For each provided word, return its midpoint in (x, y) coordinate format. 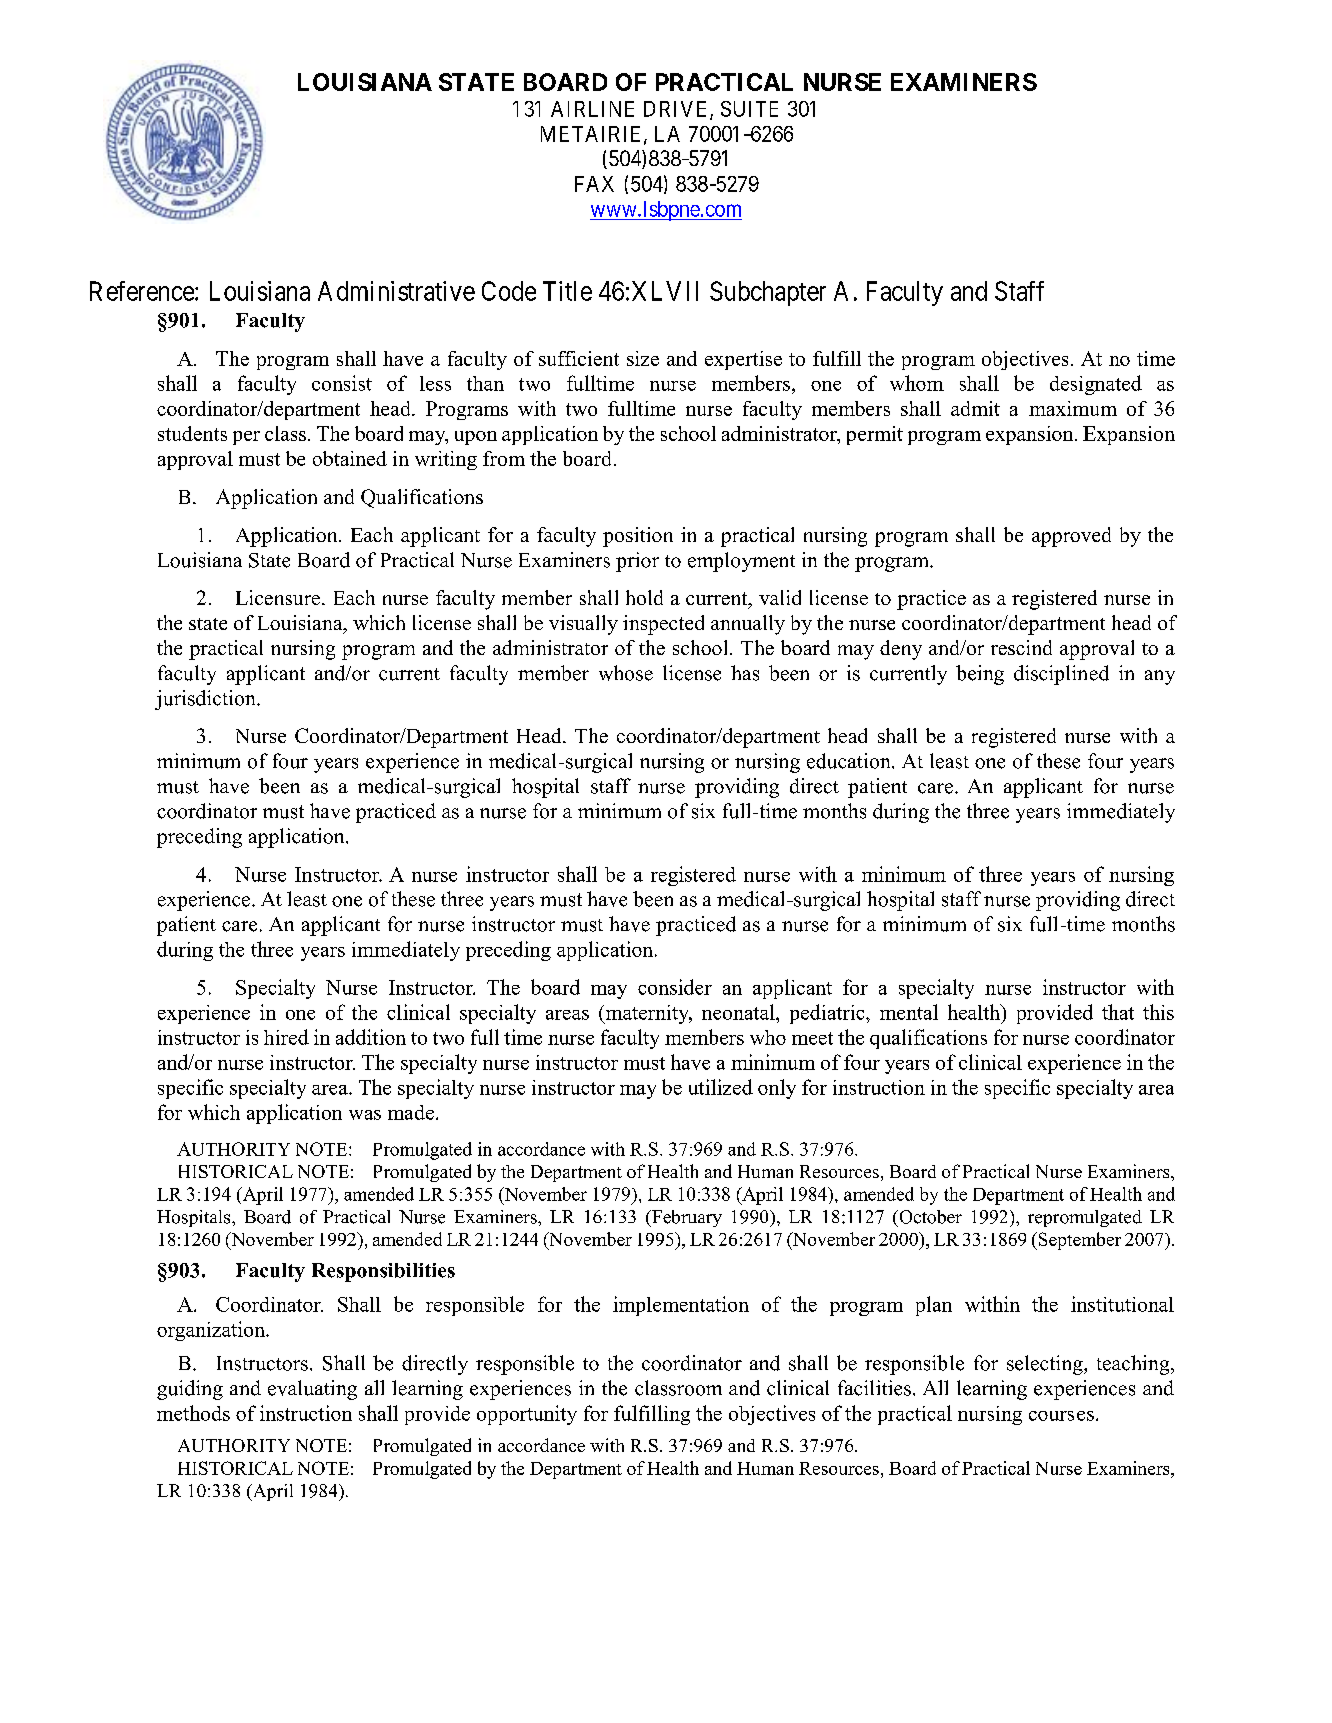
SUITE (749, 109)
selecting (1046, 1365)
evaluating (312, 1390)
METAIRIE (593, 135)
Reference (143, 291)
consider (675, 987)
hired (286, 1037)
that (1118, 1012)
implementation (681, 1306)
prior (637, 562)
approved (1071, 537)
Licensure (279, 597)
